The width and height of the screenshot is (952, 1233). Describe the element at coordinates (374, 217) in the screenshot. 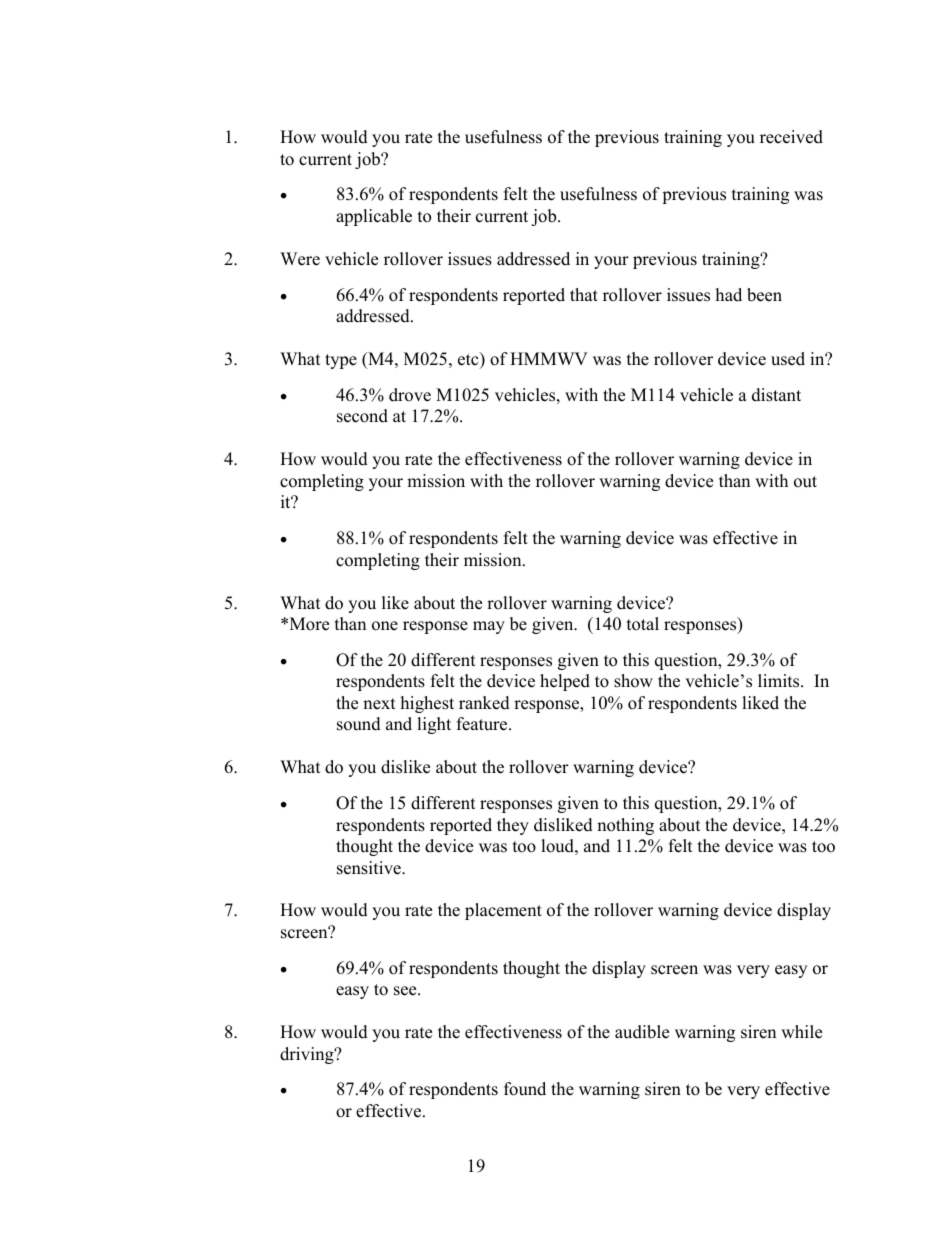

I see `applicable` at that location.
